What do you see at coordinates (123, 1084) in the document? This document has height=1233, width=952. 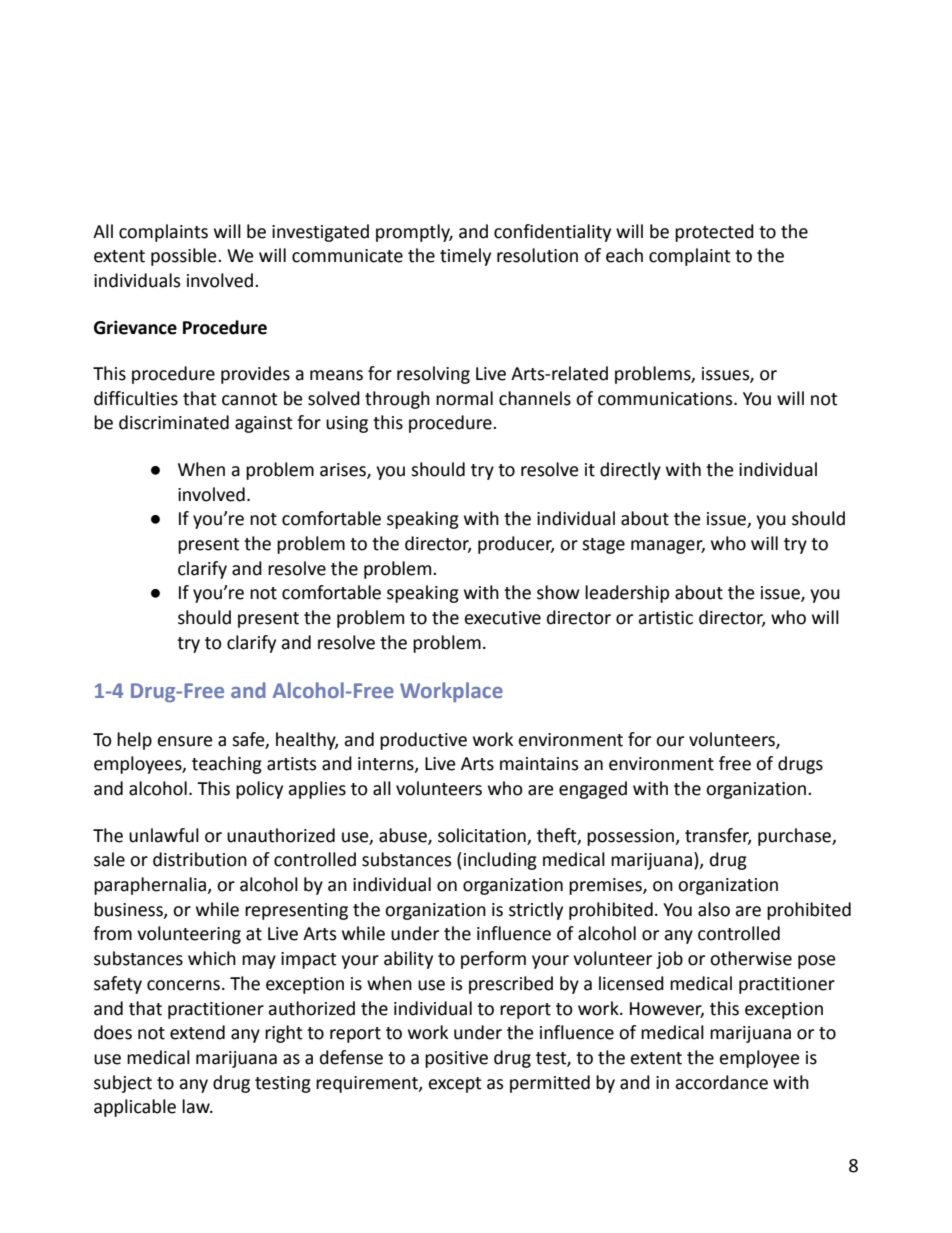 I see `subject` at bounding box center [123, 1084].
